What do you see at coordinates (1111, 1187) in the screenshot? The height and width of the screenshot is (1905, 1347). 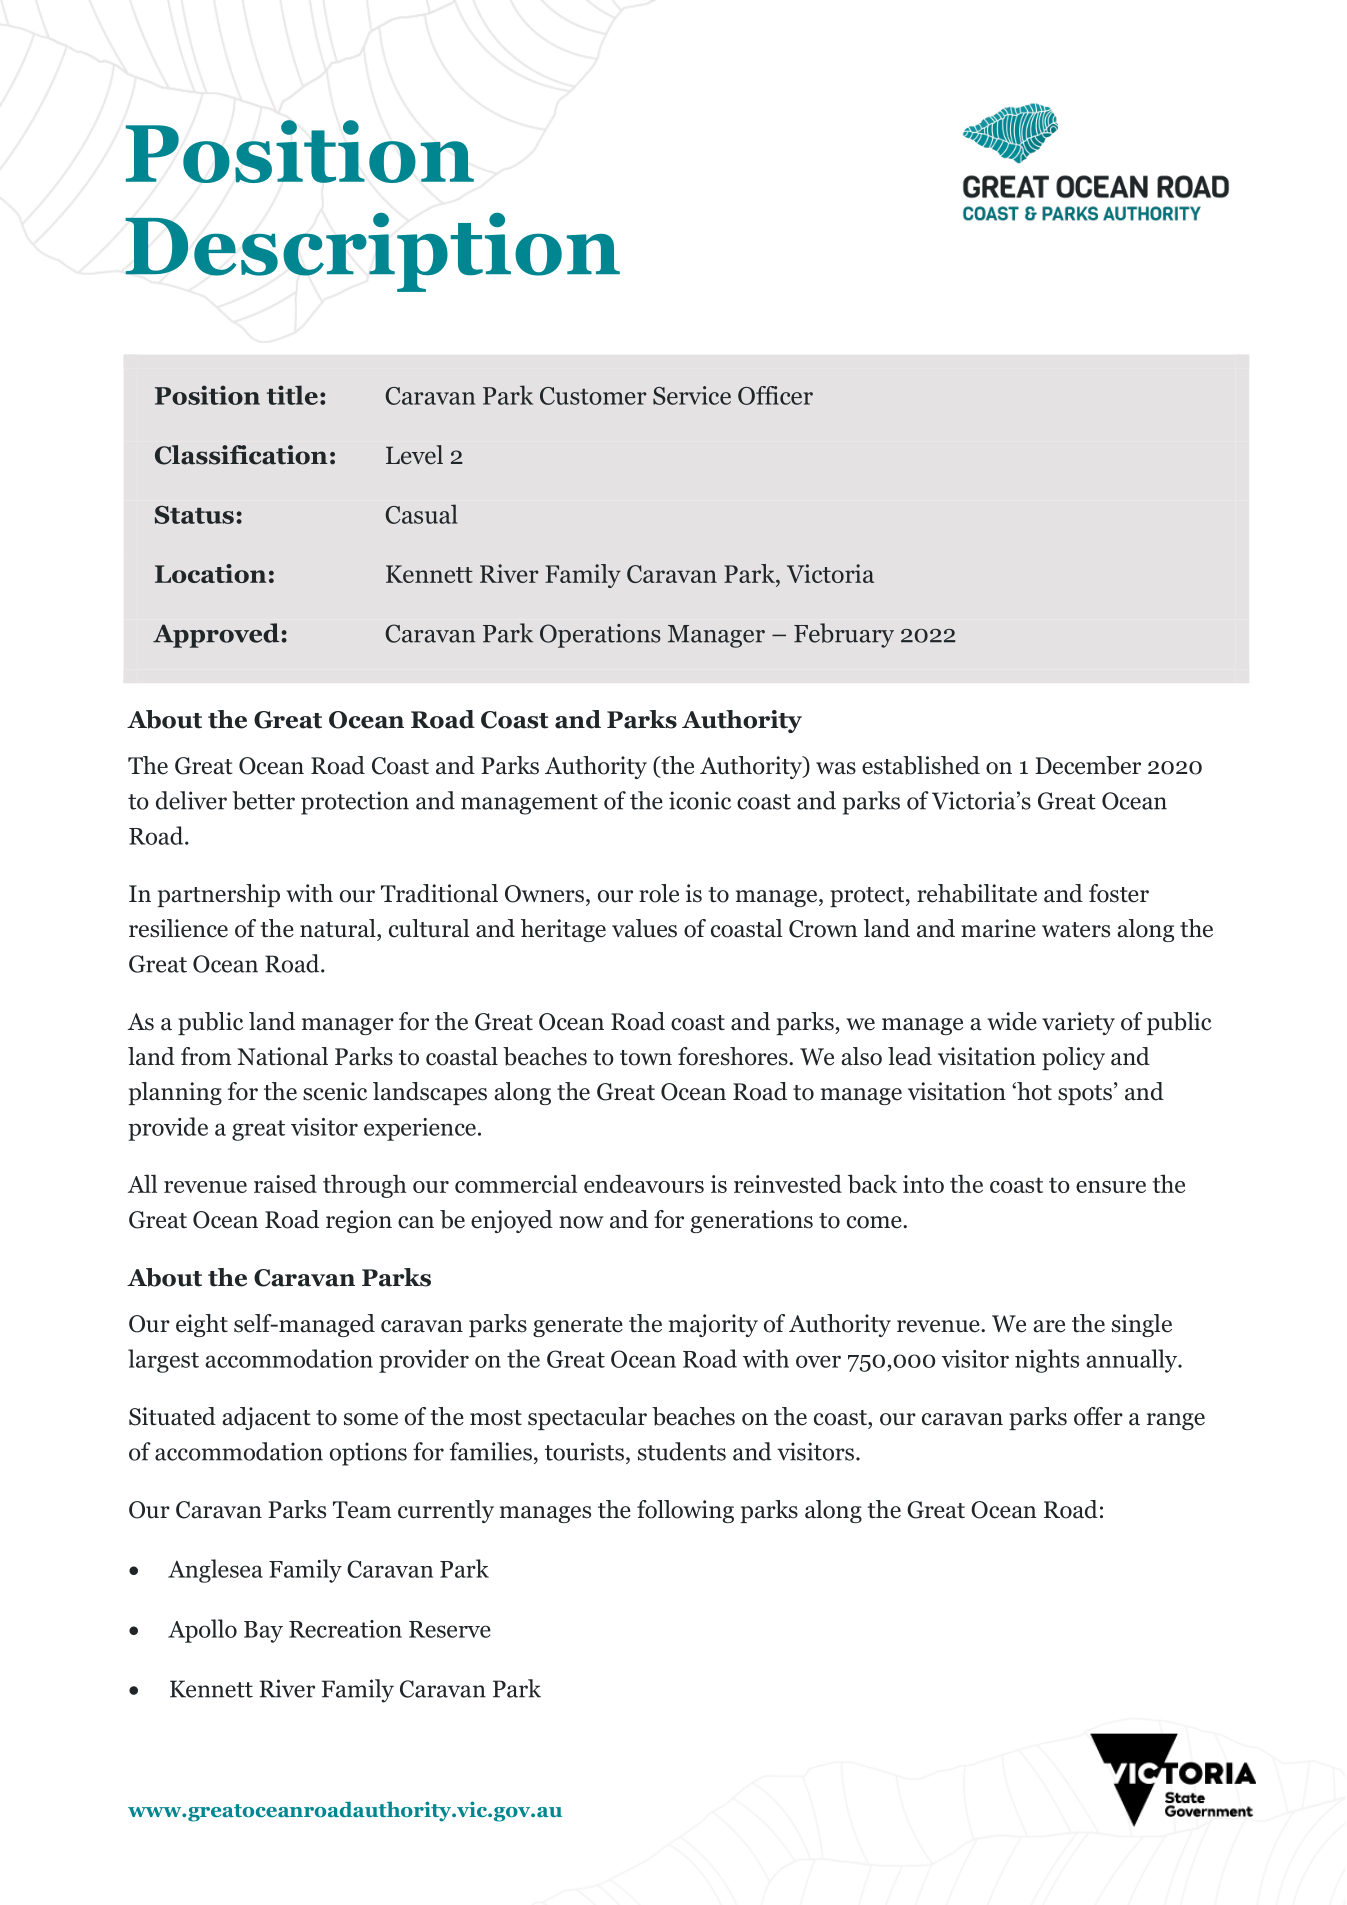 I see `ensure` at bounding box center [1111, 1187].
